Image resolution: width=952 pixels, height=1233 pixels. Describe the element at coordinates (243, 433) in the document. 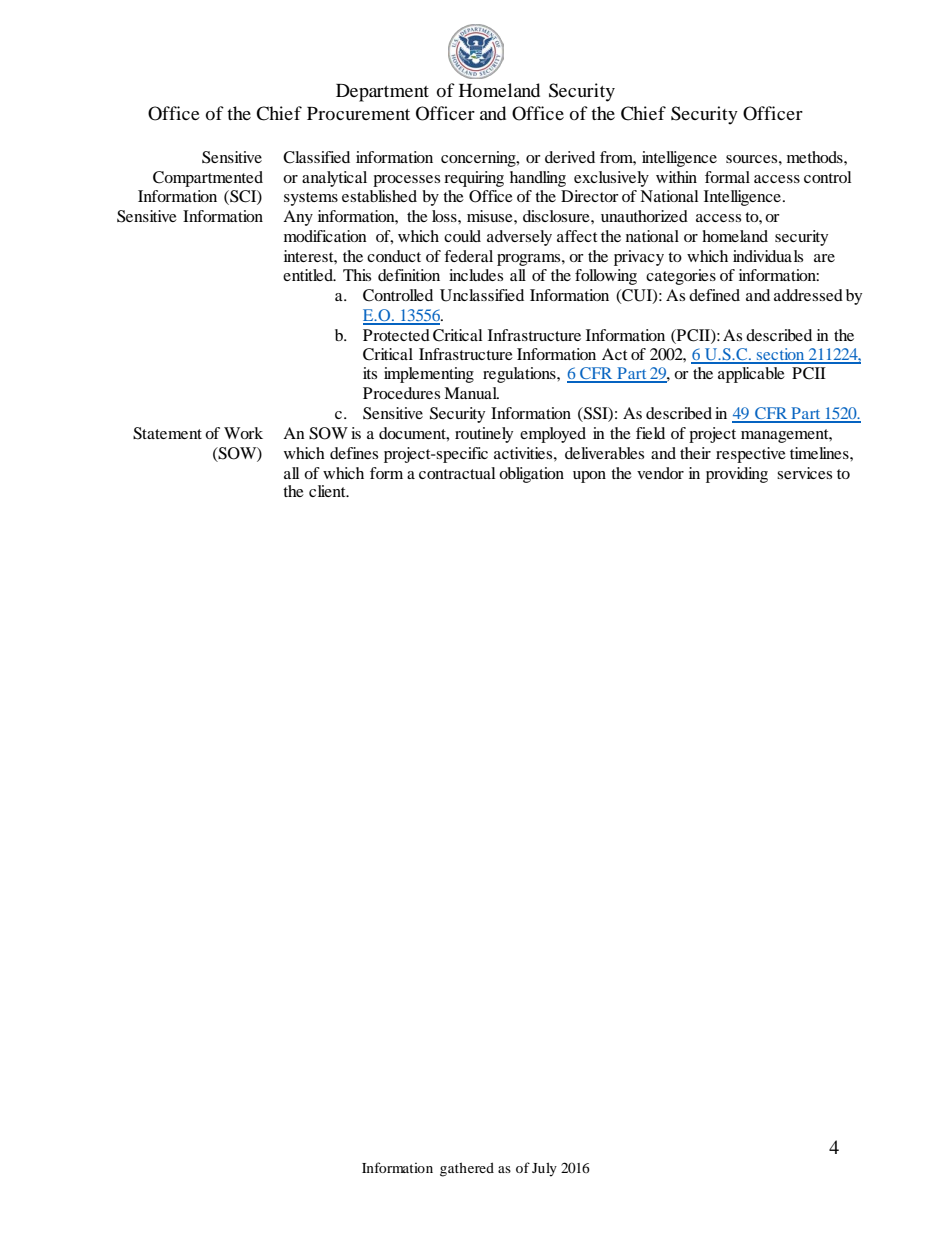

I see `Work` at that location.
